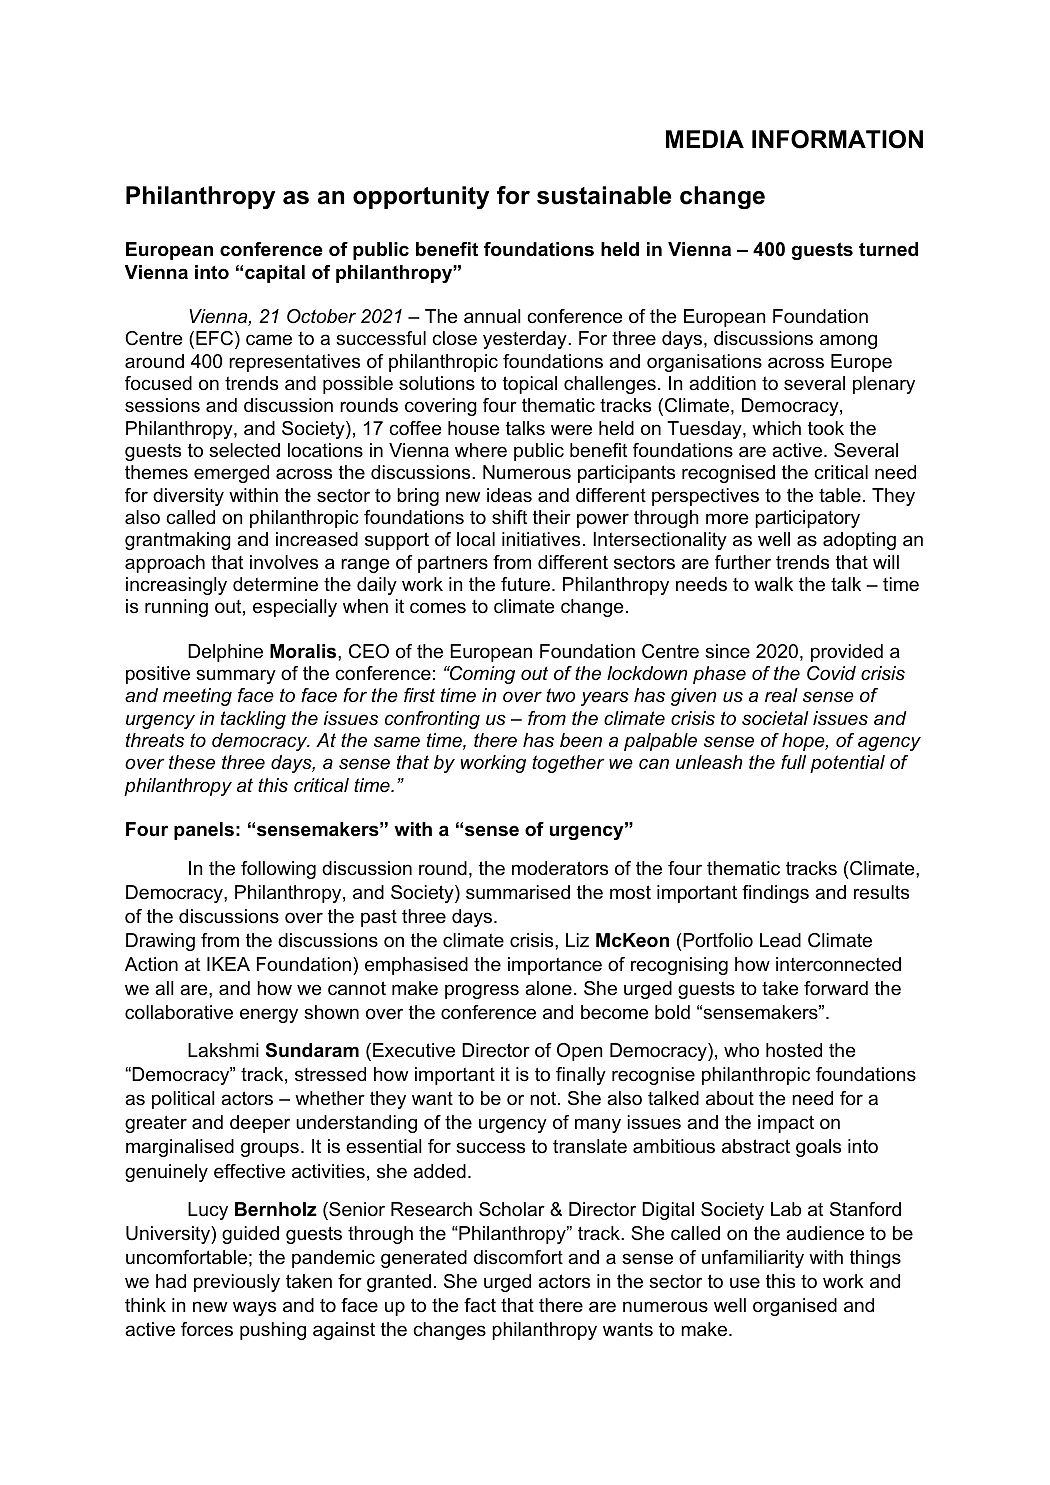 The height and width of the screenshot is (1485, 1050). Describe the element at coordinates (275, 274) in the screenshot. I see `capital` at that location.
